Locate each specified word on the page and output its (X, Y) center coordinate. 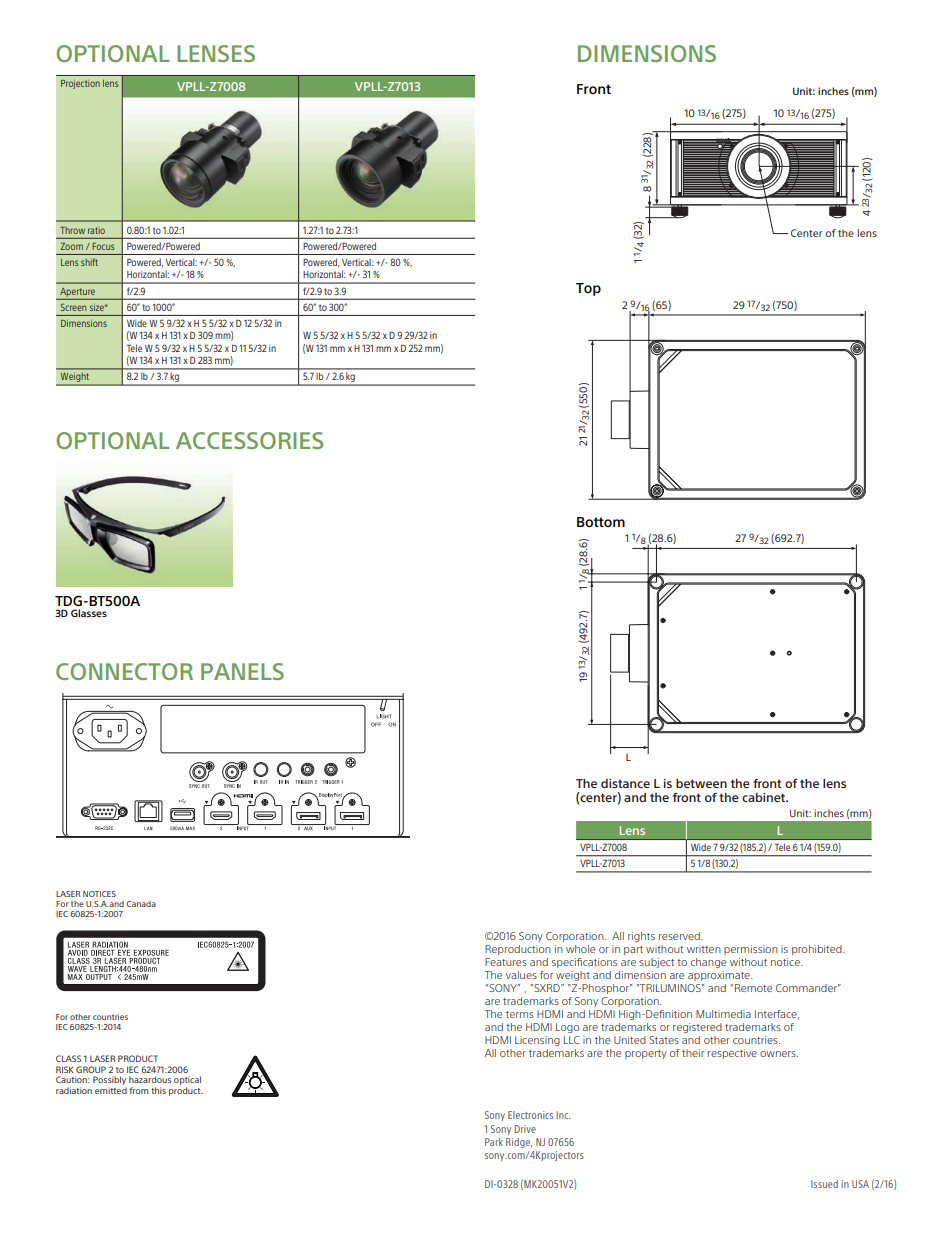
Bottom (601, 522)
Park (494, 1142)
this (158, 1090)
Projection (80, 84)
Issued (824, 1184)
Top (588, 289)
